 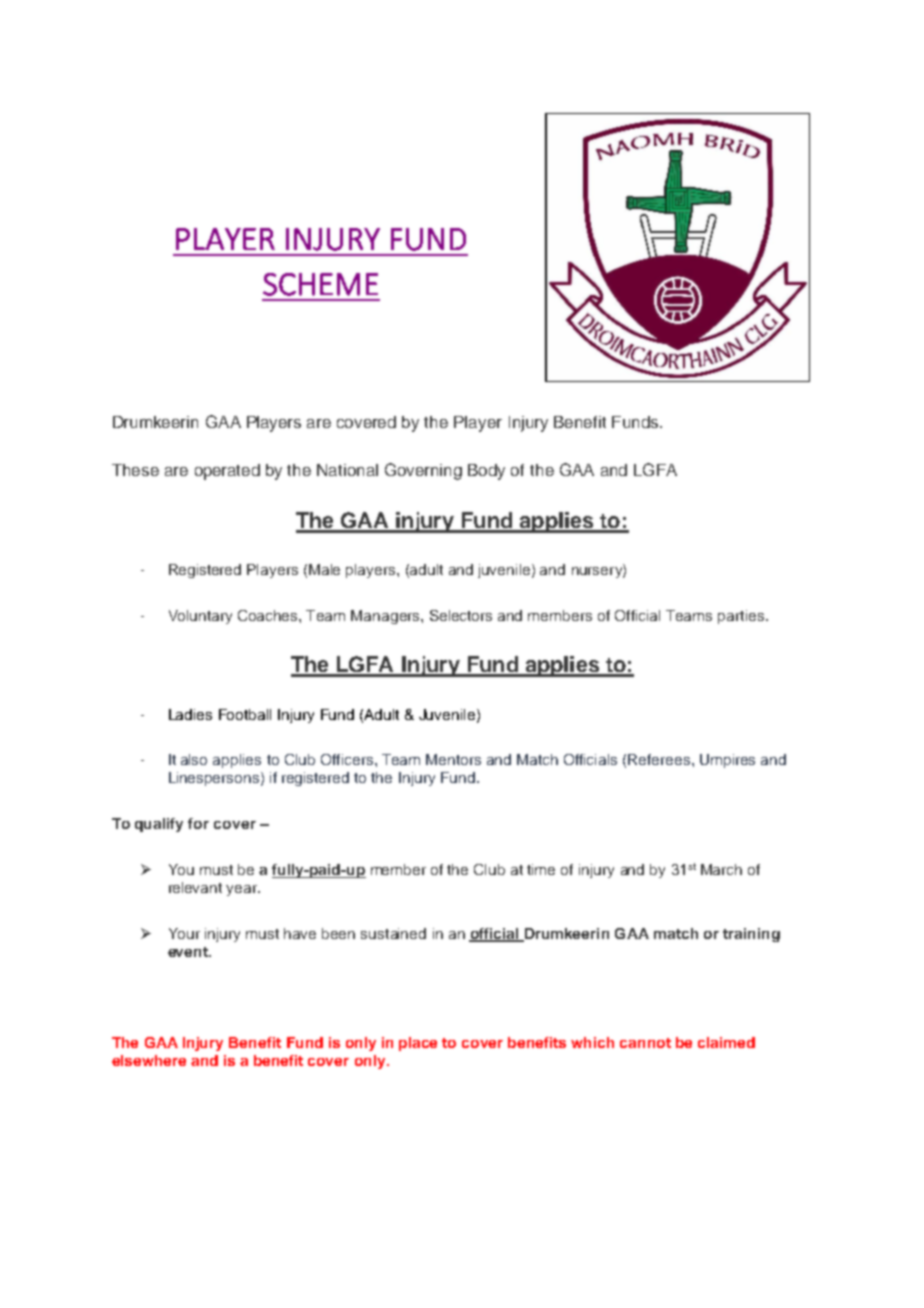 What do you see at coordinates (645, 1043) in the page?
I see `cannot` at bounding box center [645, 1043].
